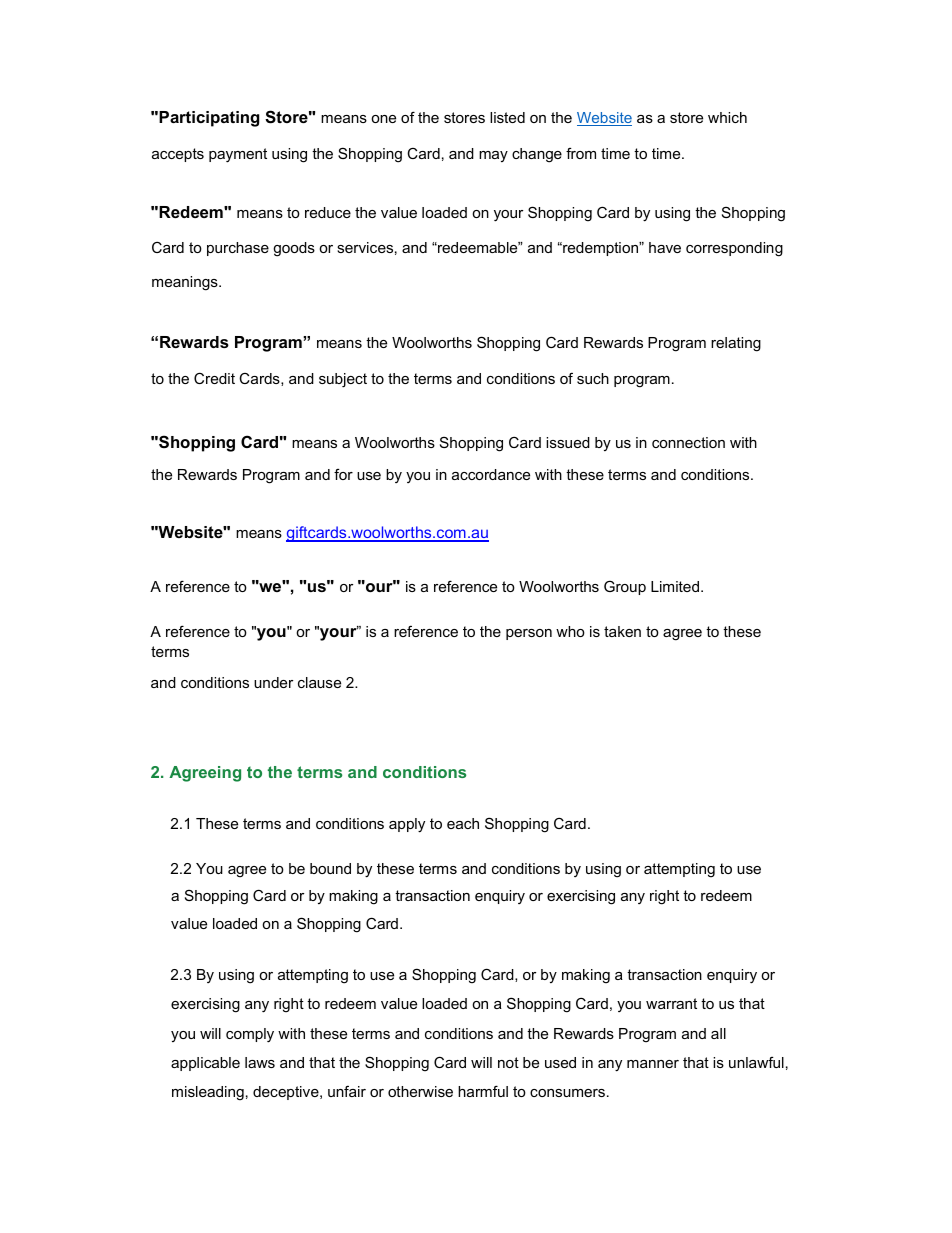 This page has width=952, height=1233. I want to click on may, so click(493, 156).
